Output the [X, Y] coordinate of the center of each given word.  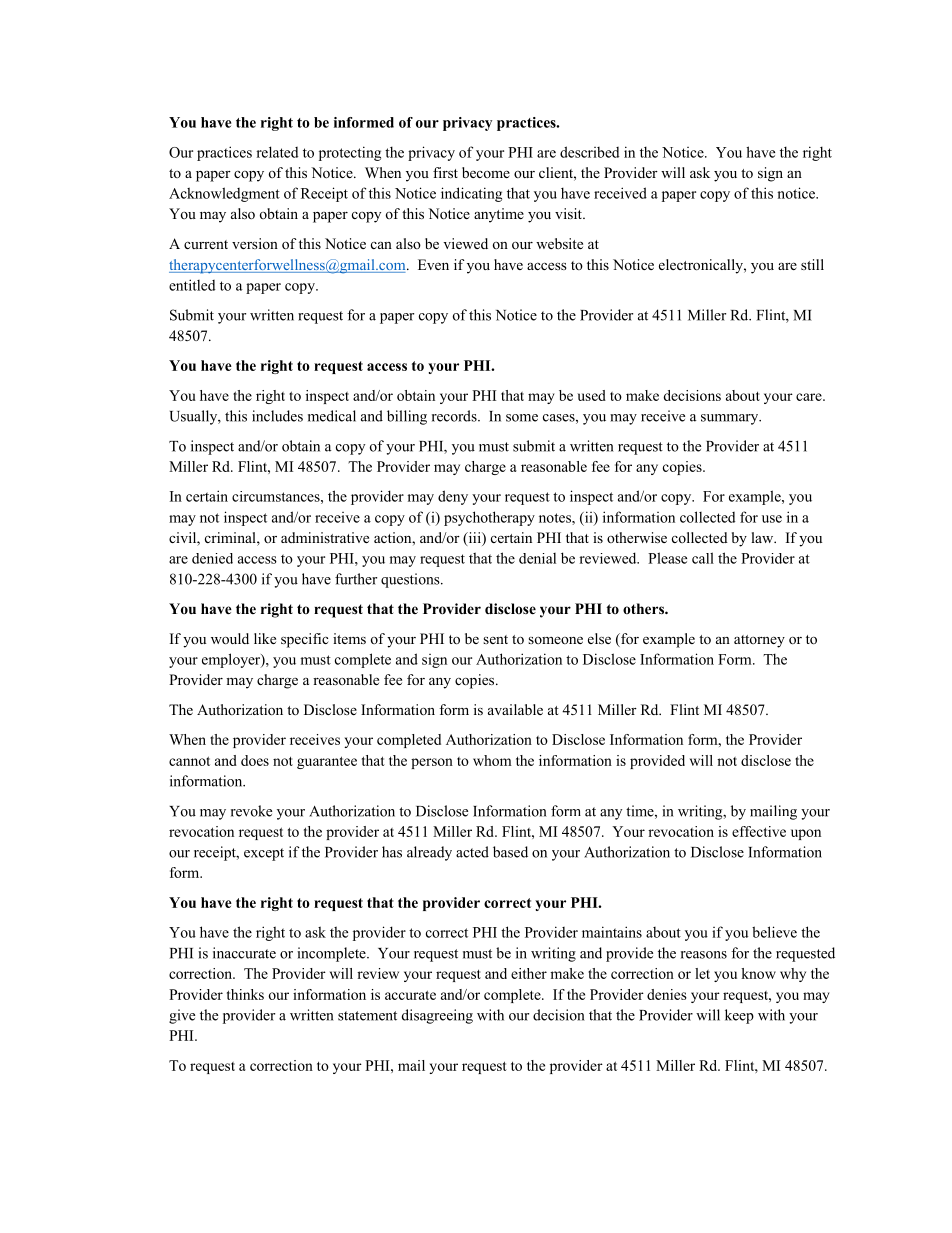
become [486, 172]
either [529, 973]
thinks [245, 994]
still [812, 264]
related [277, 152]
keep [739, 1016]
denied [212, 558]
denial [537, 558]
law [763, 537]
